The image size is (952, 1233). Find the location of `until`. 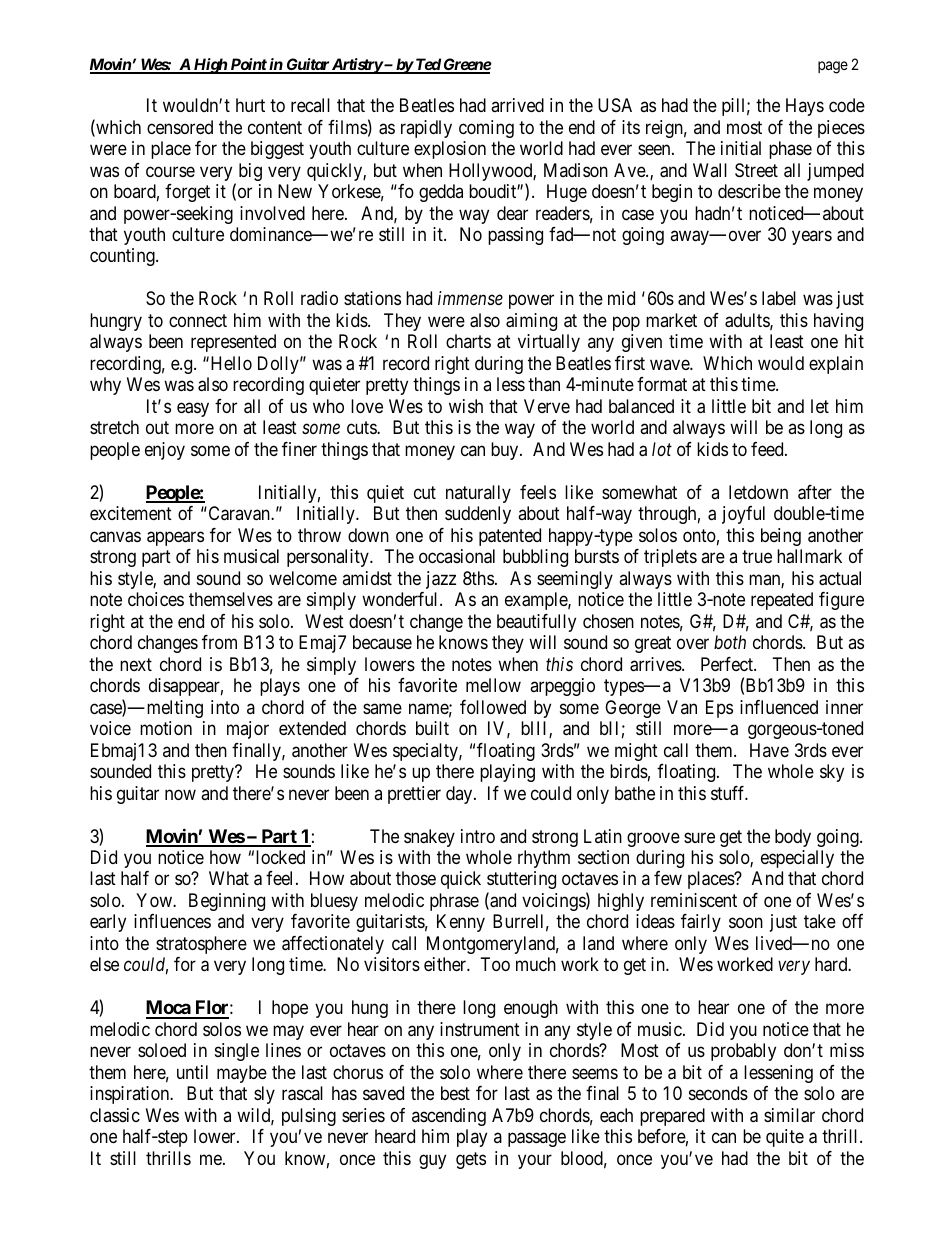

until is located at coordinates (192, 1072).
